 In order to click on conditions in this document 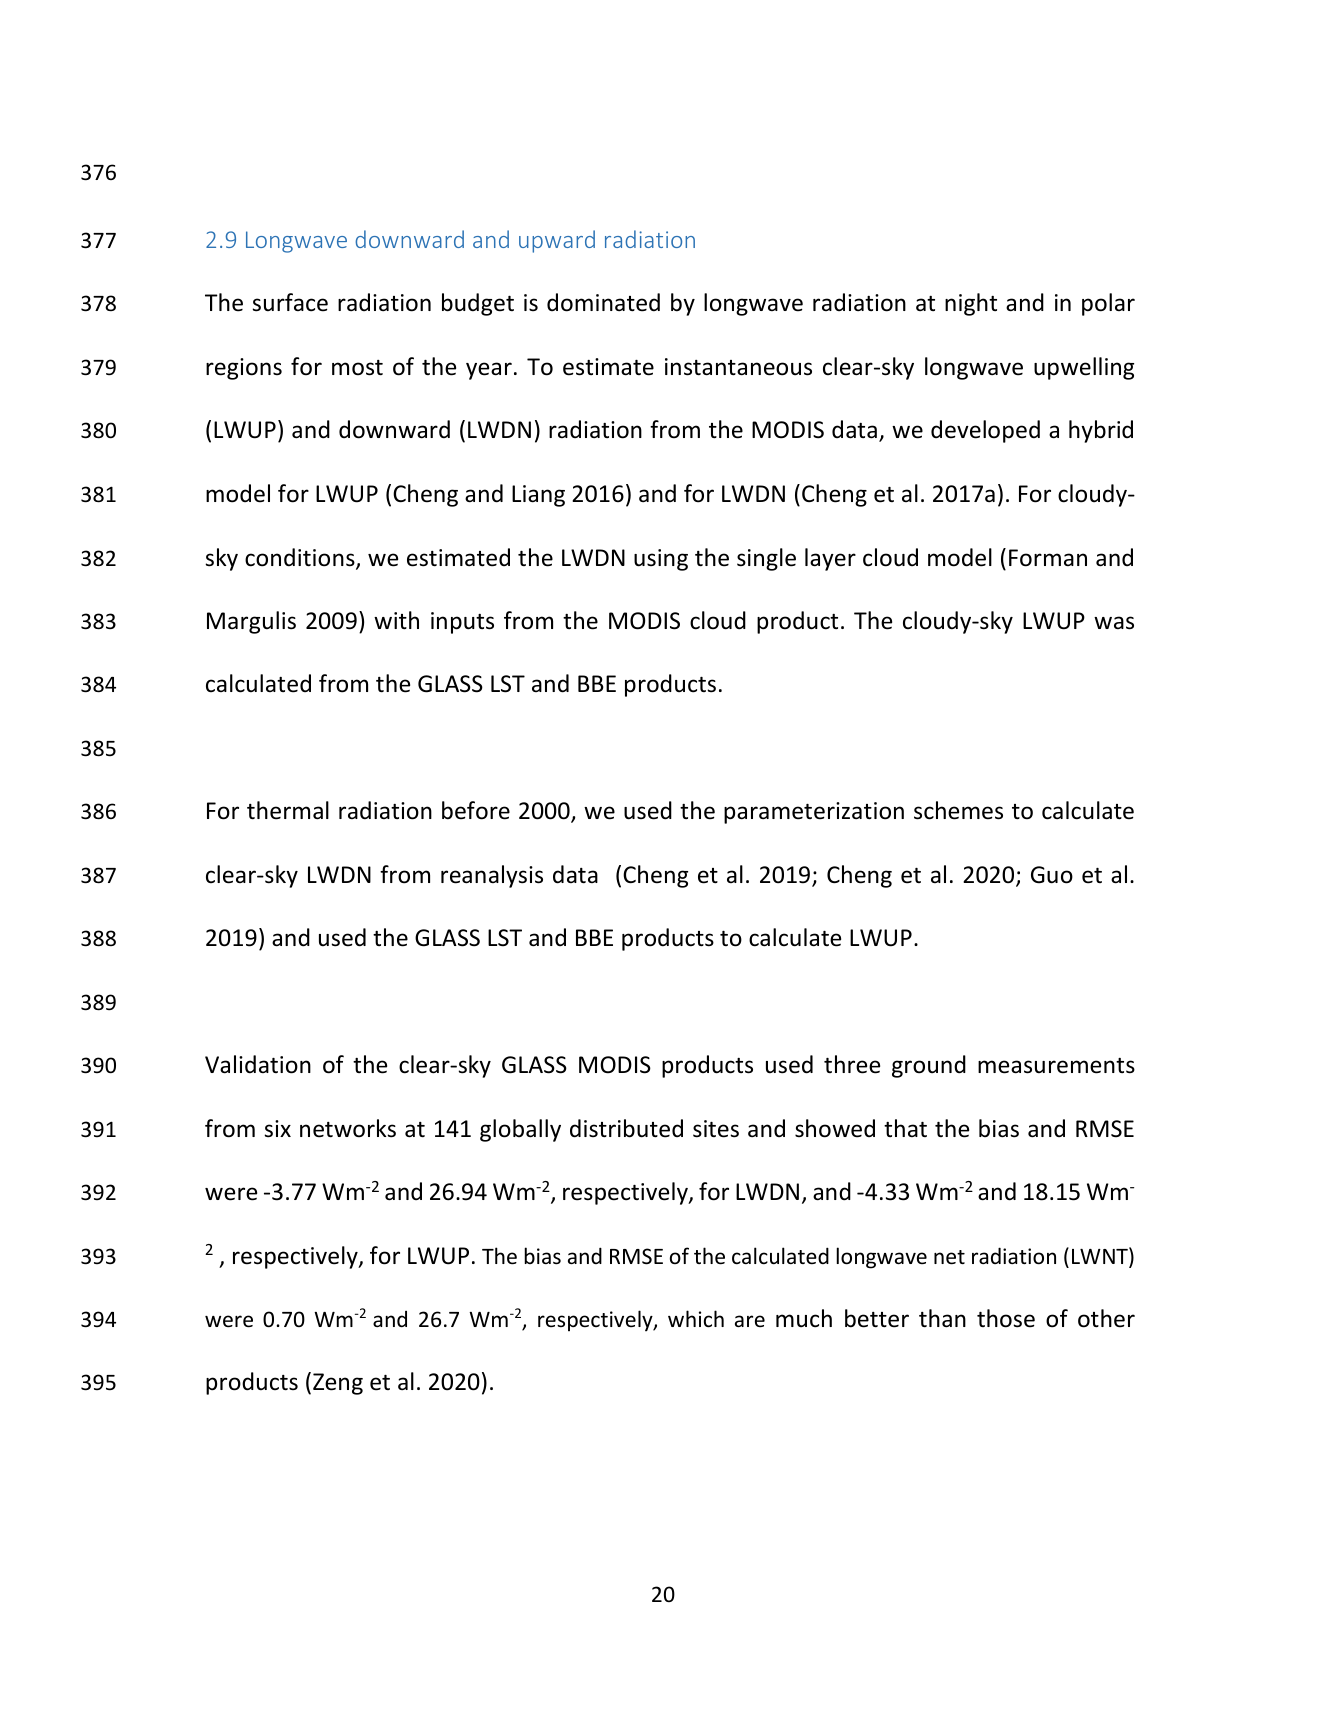, I will do `click(301, 558)`.
